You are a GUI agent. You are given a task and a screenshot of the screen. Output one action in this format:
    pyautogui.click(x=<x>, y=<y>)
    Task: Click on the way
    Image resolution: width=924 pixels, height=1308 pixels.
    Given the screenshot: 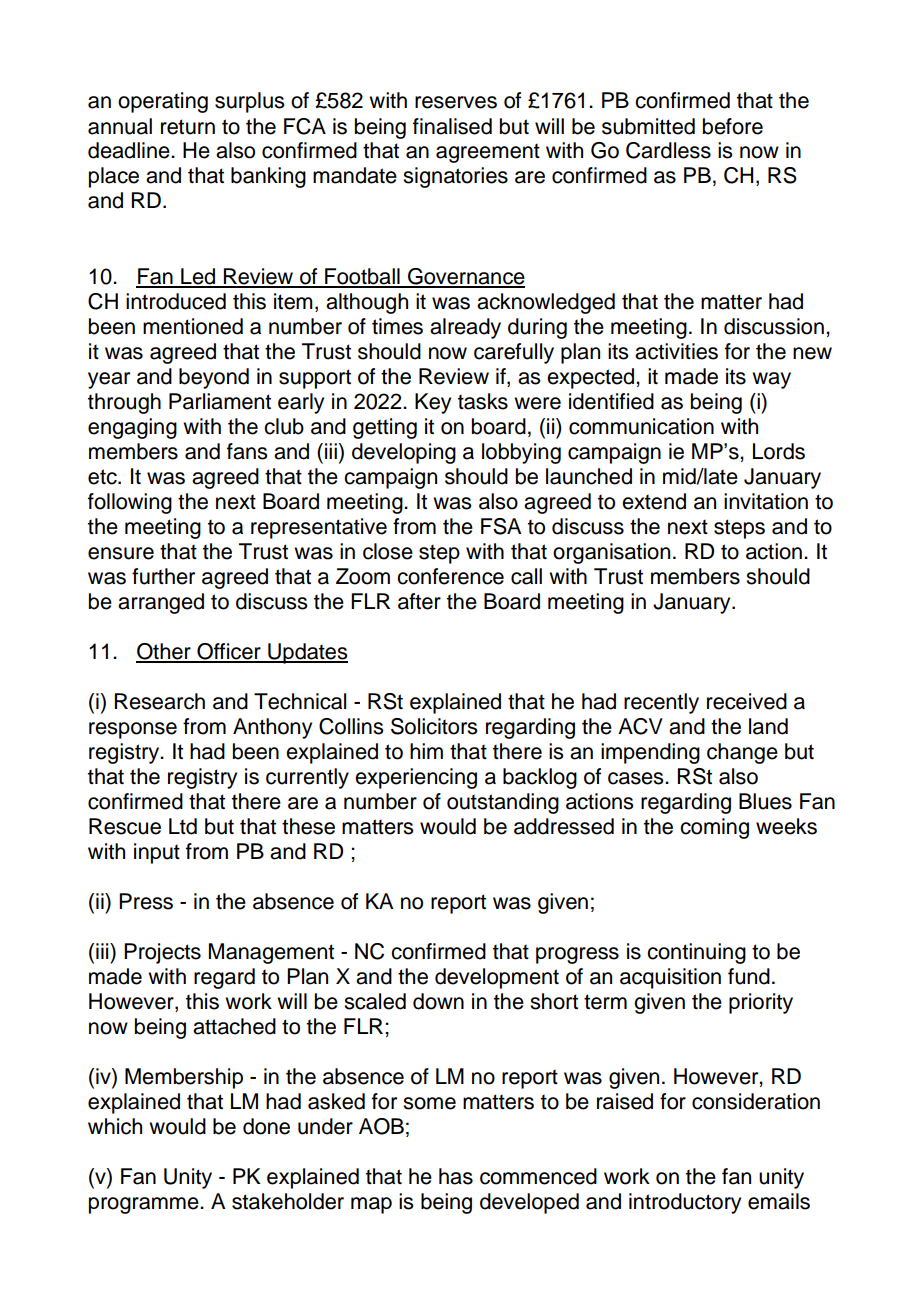 What is the action you would take?
    pyautogui.click(x=771, y=380)
